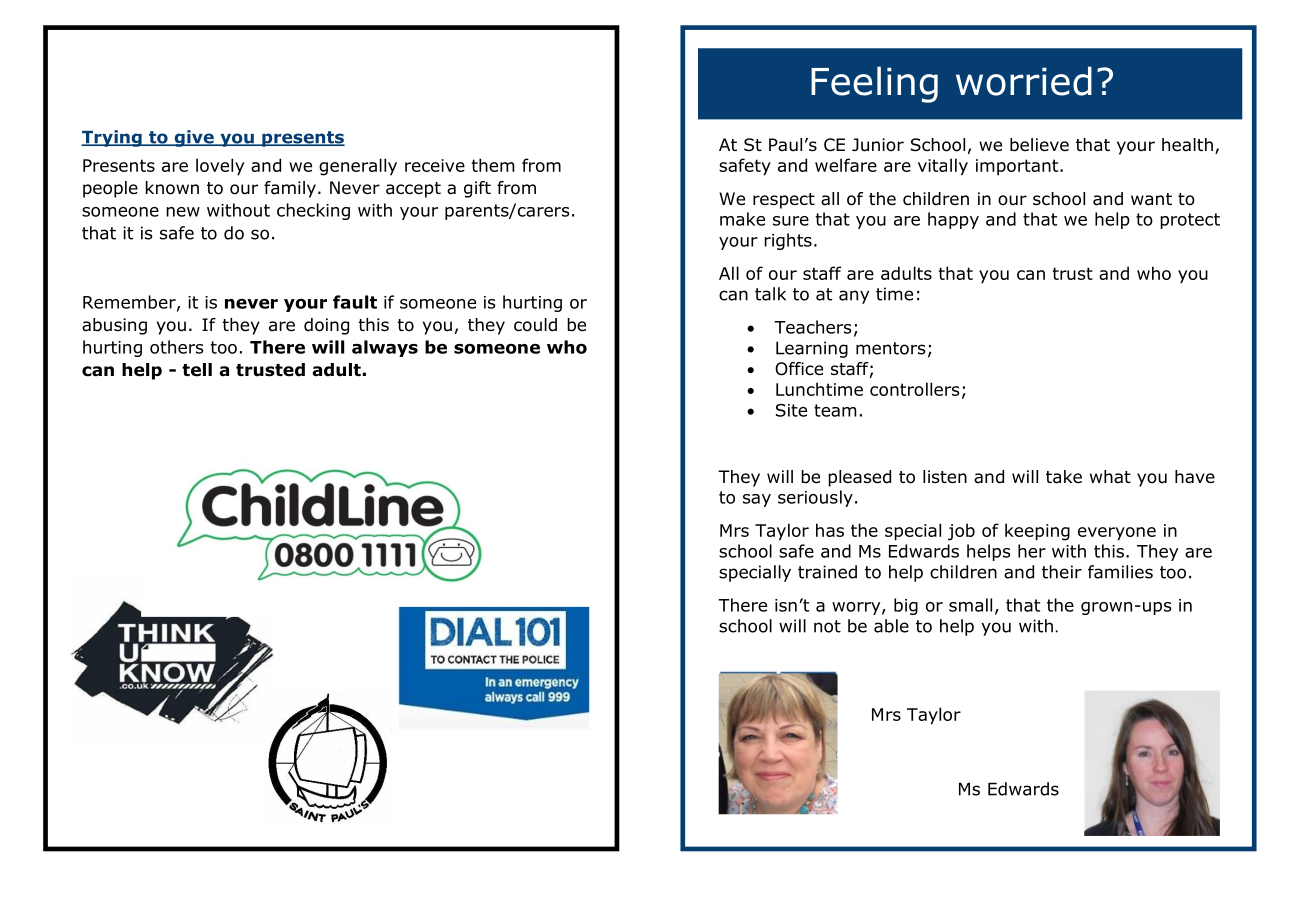 The height and width of the screenshot is (924, 1308). What do you see at coordinates (874, 84) in the screenshot?
I see `Feeling` at bounding box center [874, 84].
